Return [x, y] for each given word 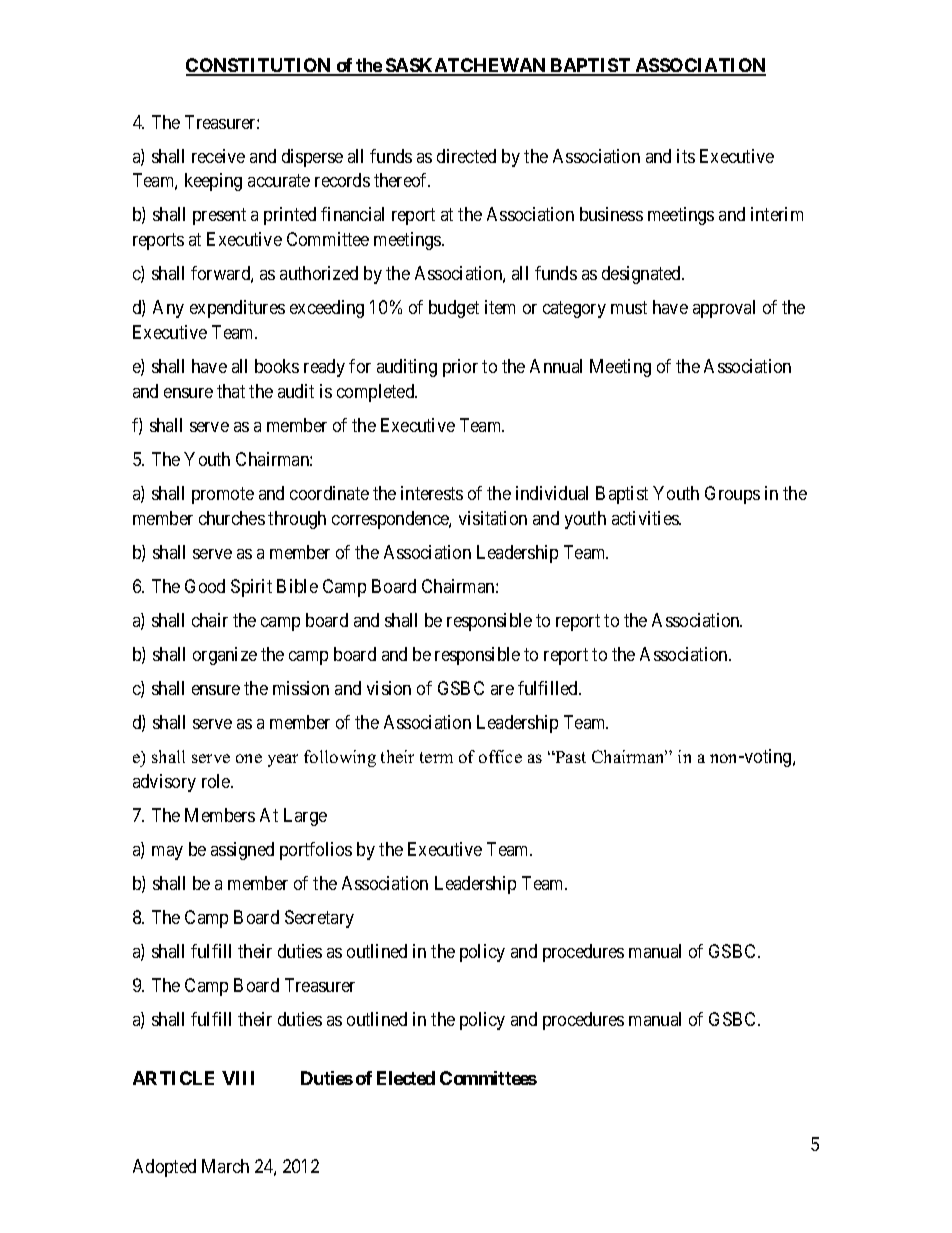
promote [223, 495]
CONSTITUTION [259, 66]
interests [432, 493]
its [686, 156]
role [217, 781]
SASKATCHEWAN [466, 66]
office [500, 756]
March [225, 1166]
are [502, 690]
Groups [732, 495]
